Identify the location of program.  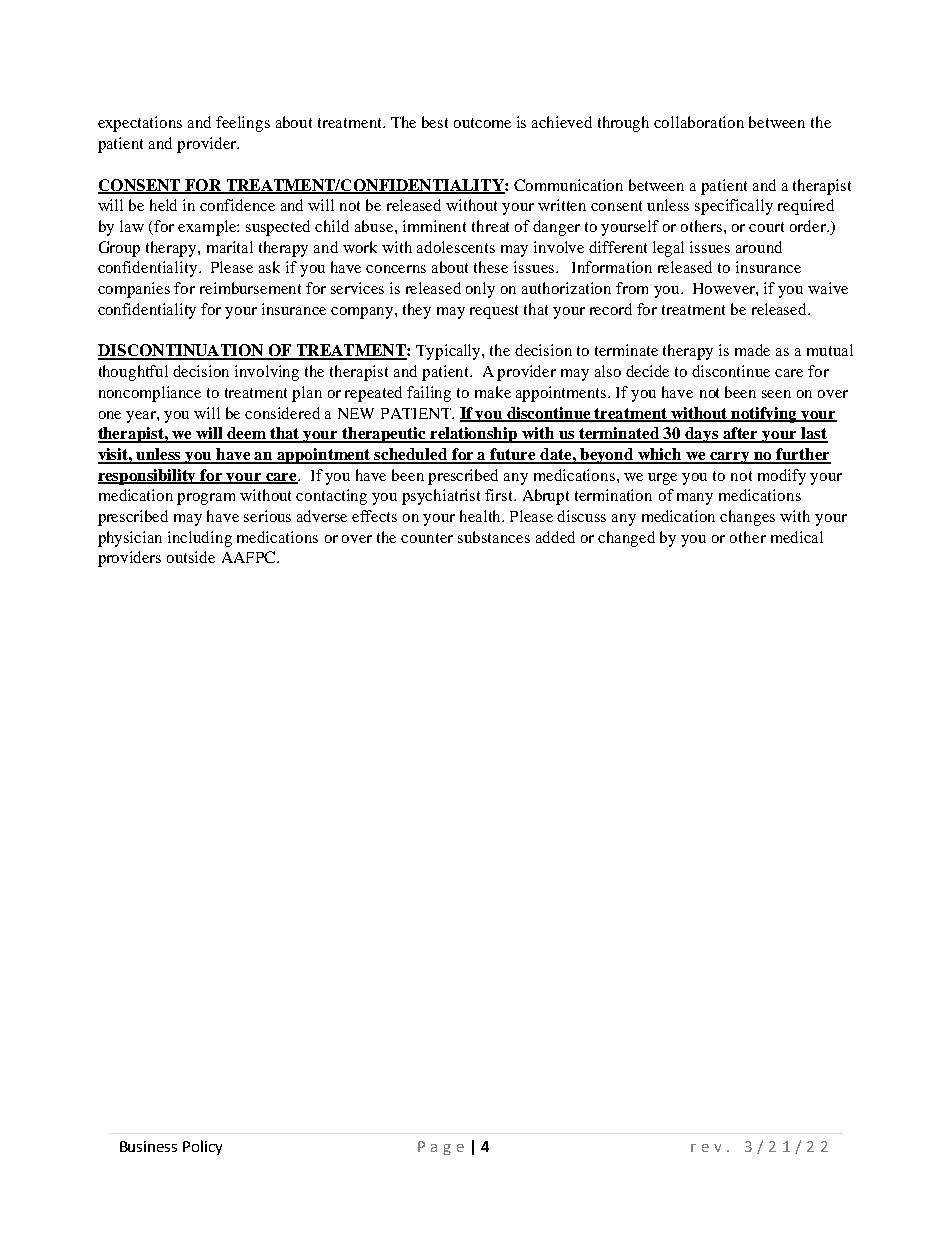
(206, 499).
